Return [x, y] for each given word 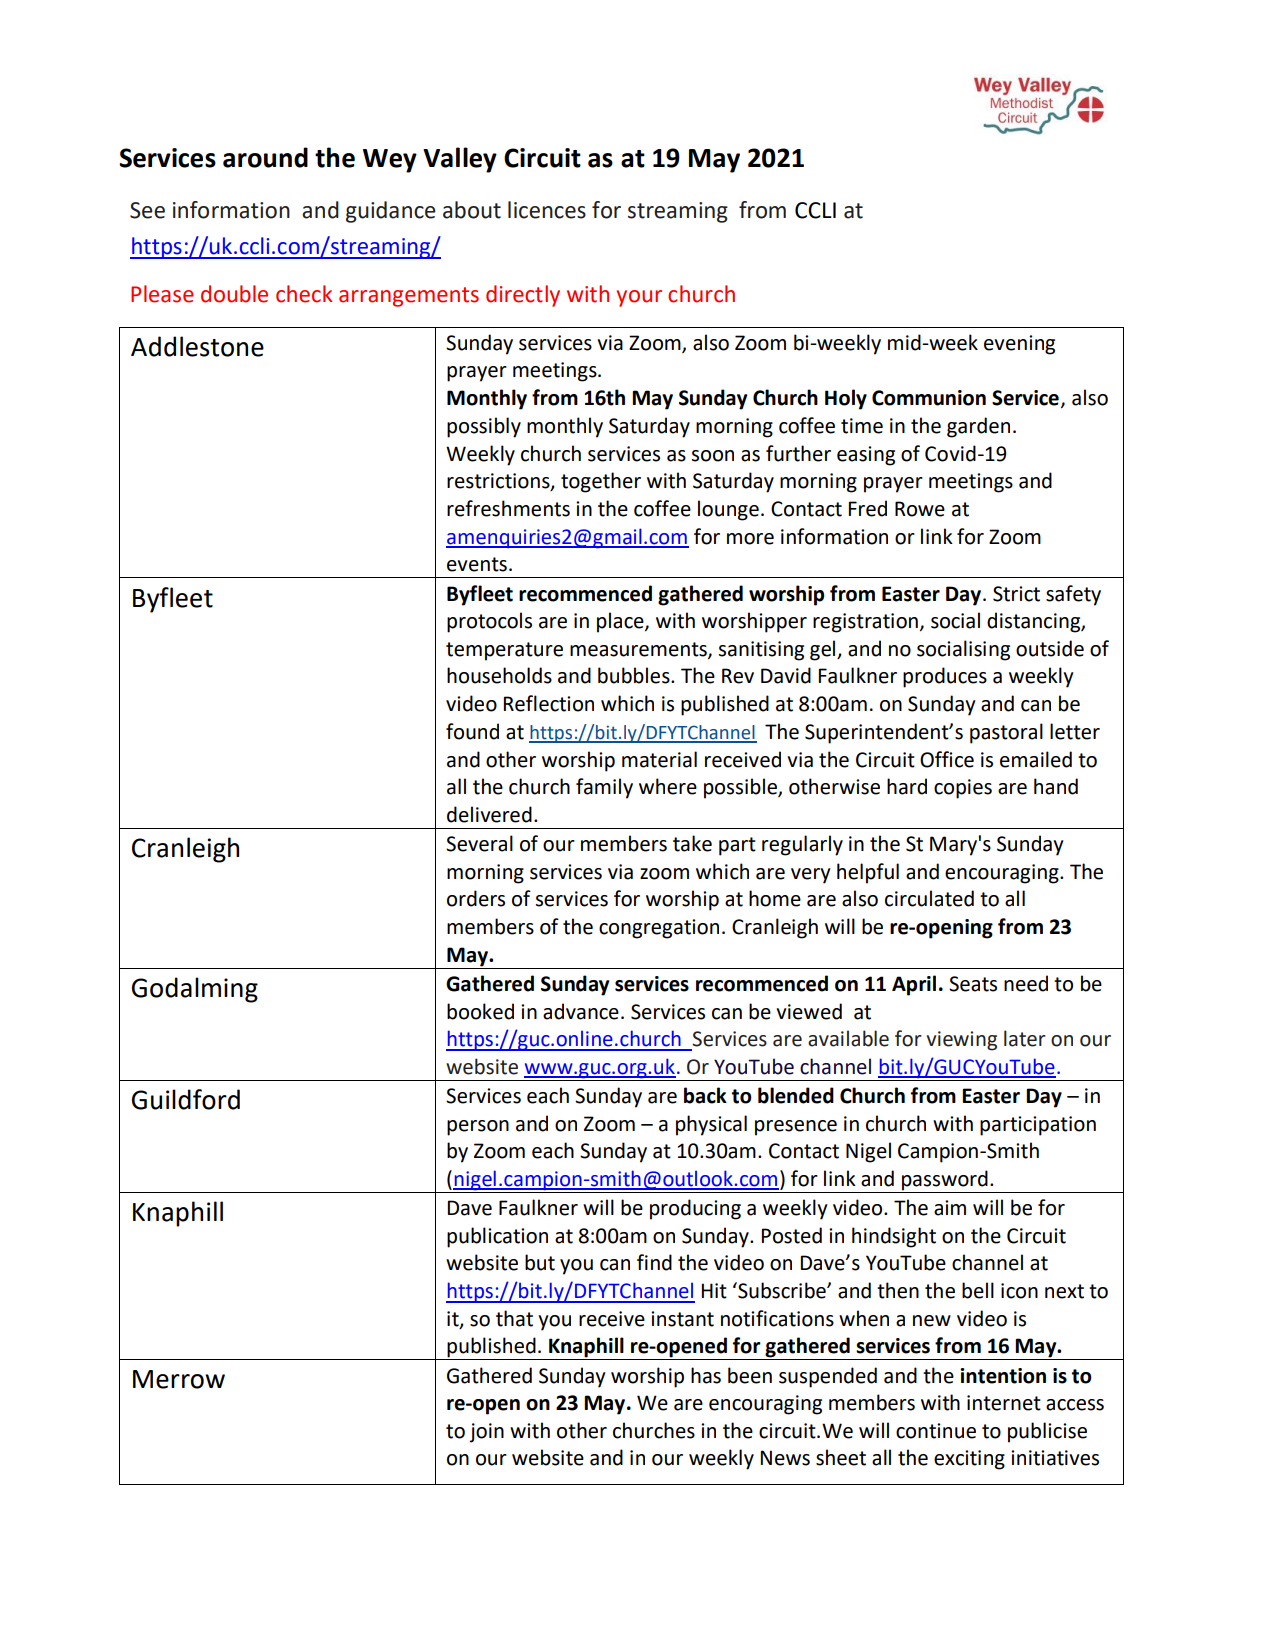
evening [1019, 345]
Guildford [186, 1099]
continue [936, 1431]
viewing [962, 1041]
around [265, 157]
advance [581, 1011]
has [706, 1375]
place [621, 622]
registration [865, 623]
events [477, 564]
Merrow [179, 1379]
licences [547, 210]
